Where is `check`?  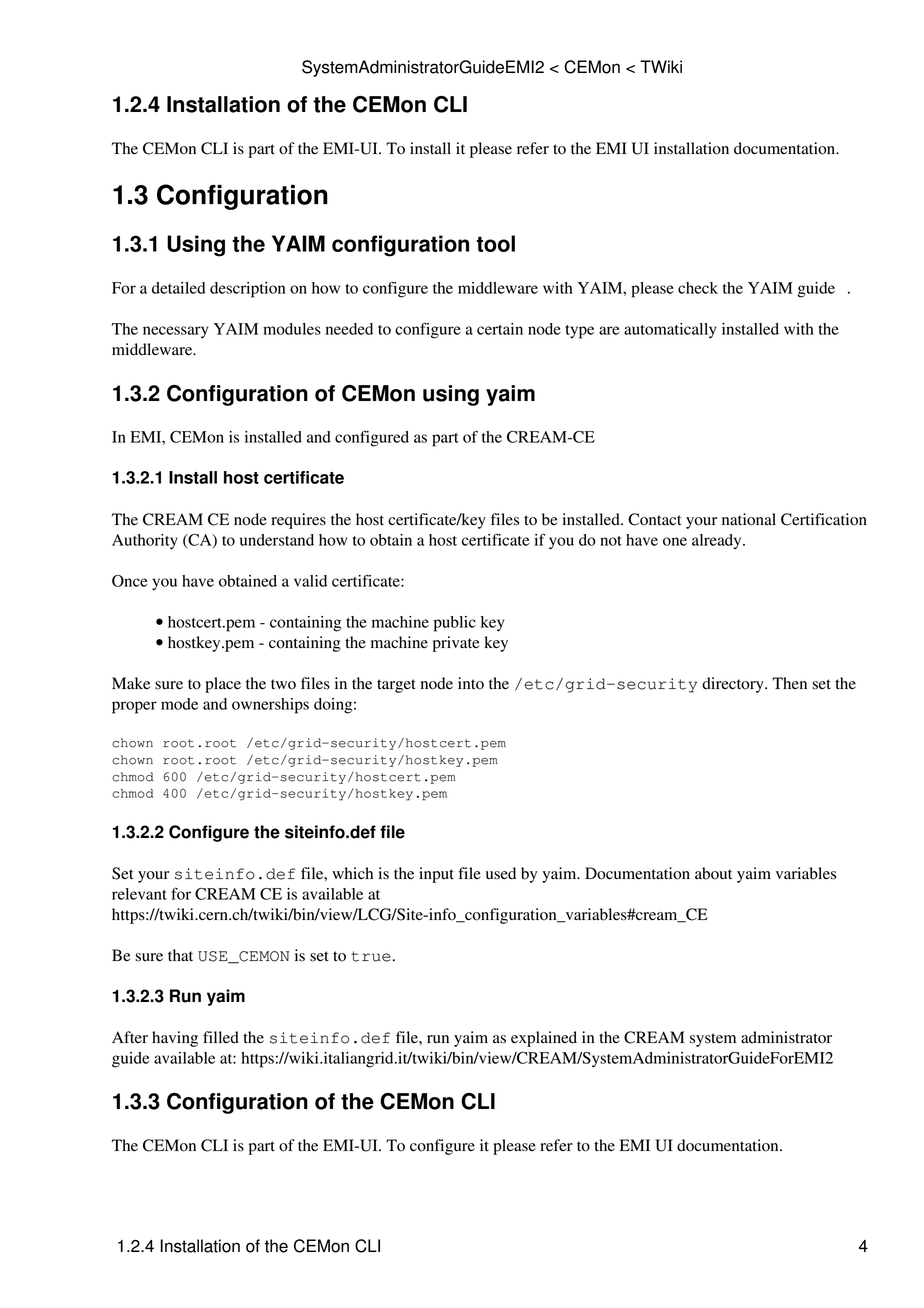 check is located at coordinates (698, 288).
